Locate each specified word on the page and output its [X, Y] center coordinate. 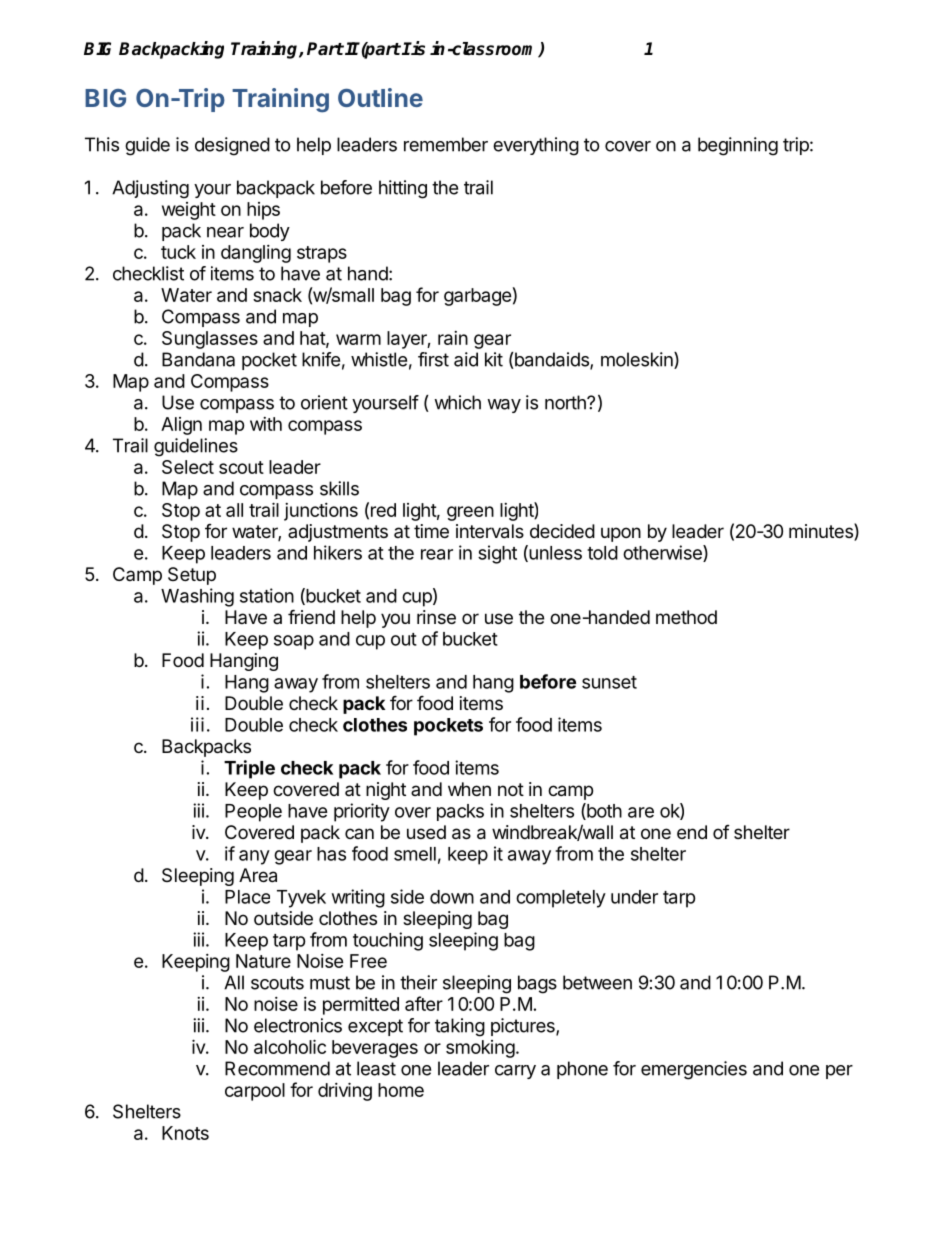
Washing [197, 597]
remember [446, 144]
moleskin [638, 360]
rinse [436, 617]
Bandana [198, 359]
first [433, 359]
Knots [185, 1133]
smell [415, 854]
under [634, 897]
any [254, 857]
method [686, 617]
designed [232, 146]
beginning [738, 146]
